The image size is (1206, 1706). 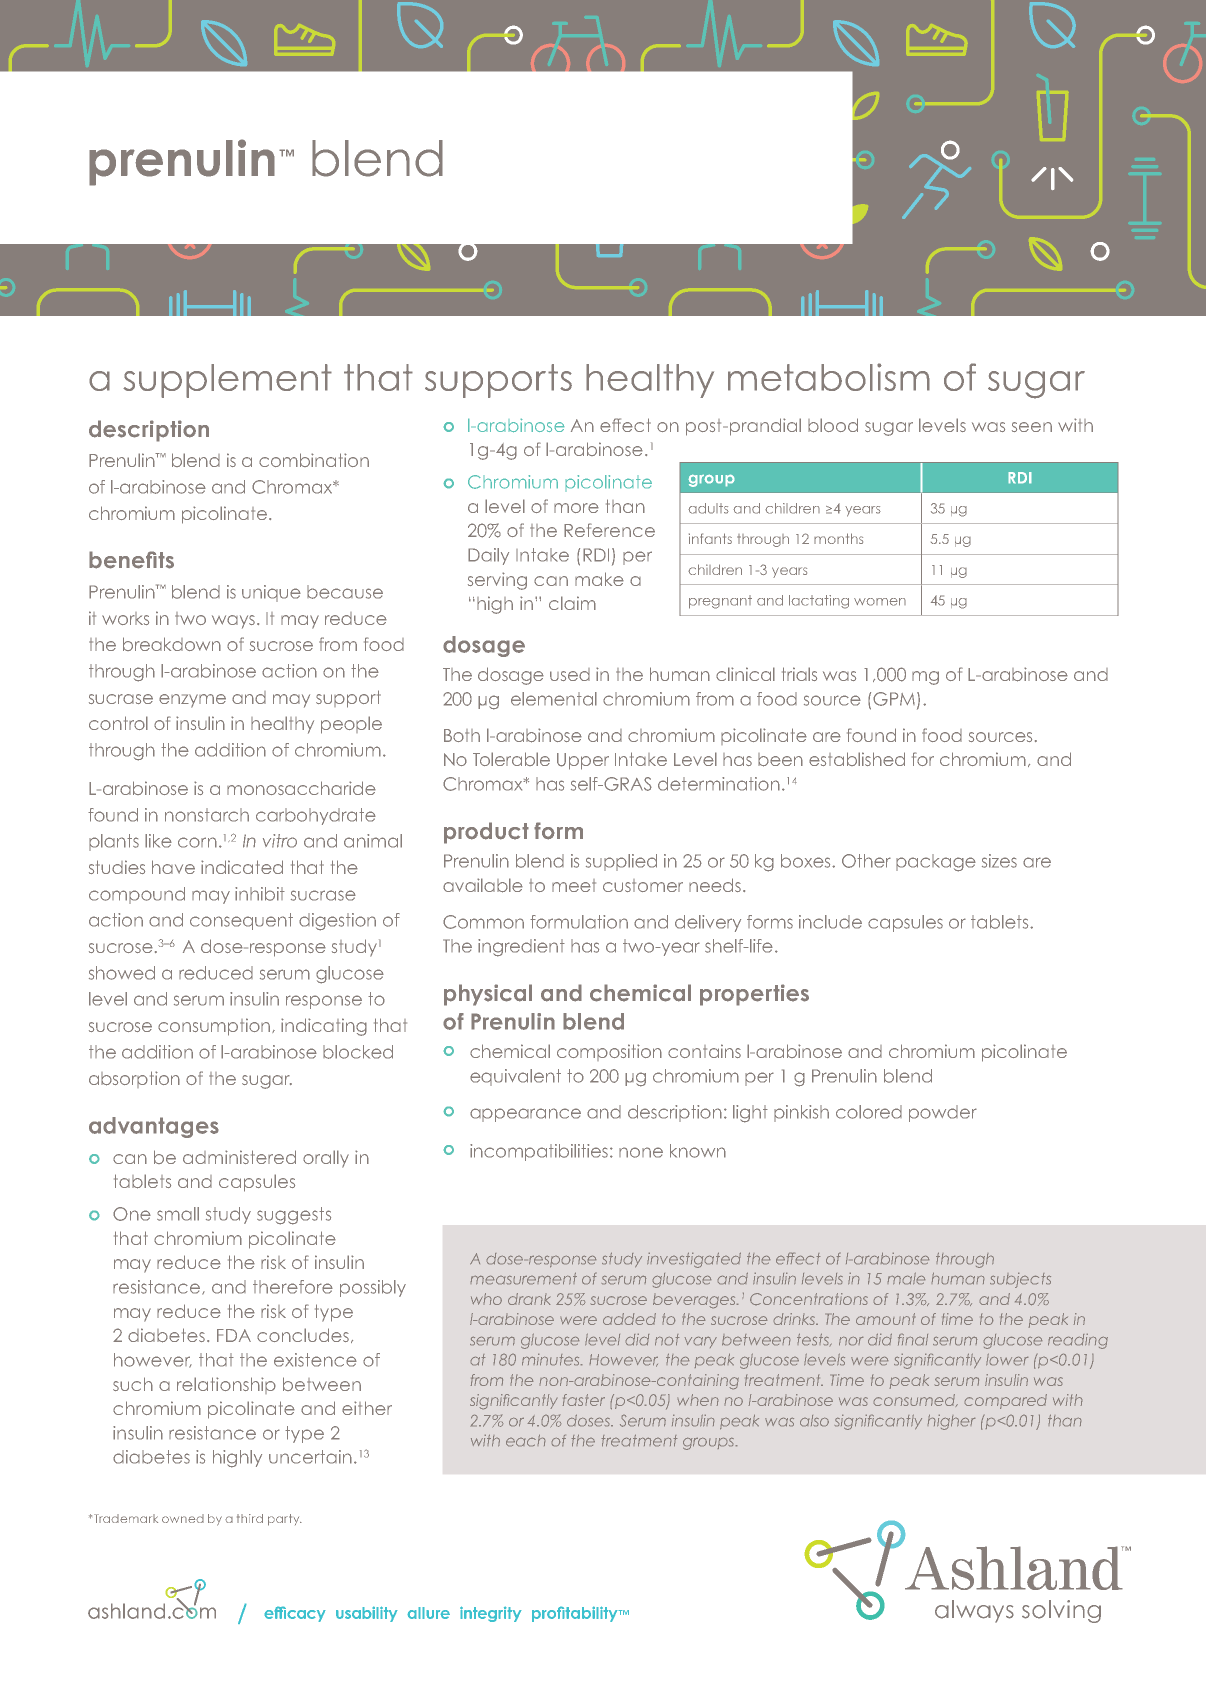 I want to click on used, so click(x=570, y=674).
